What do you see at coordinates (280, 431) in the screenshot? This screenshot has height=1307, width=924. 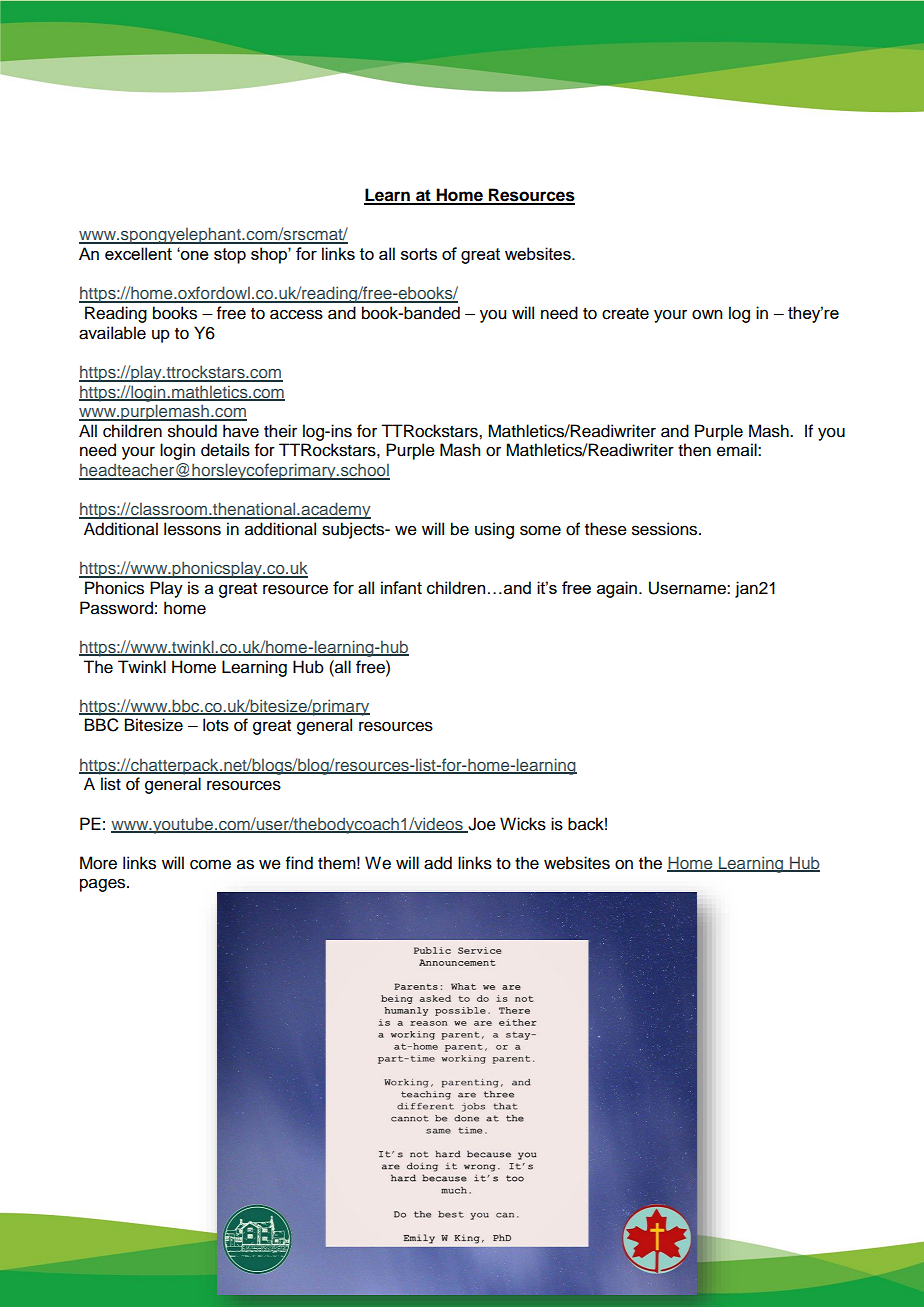 I see `their` at bounding box center [280, 431].
